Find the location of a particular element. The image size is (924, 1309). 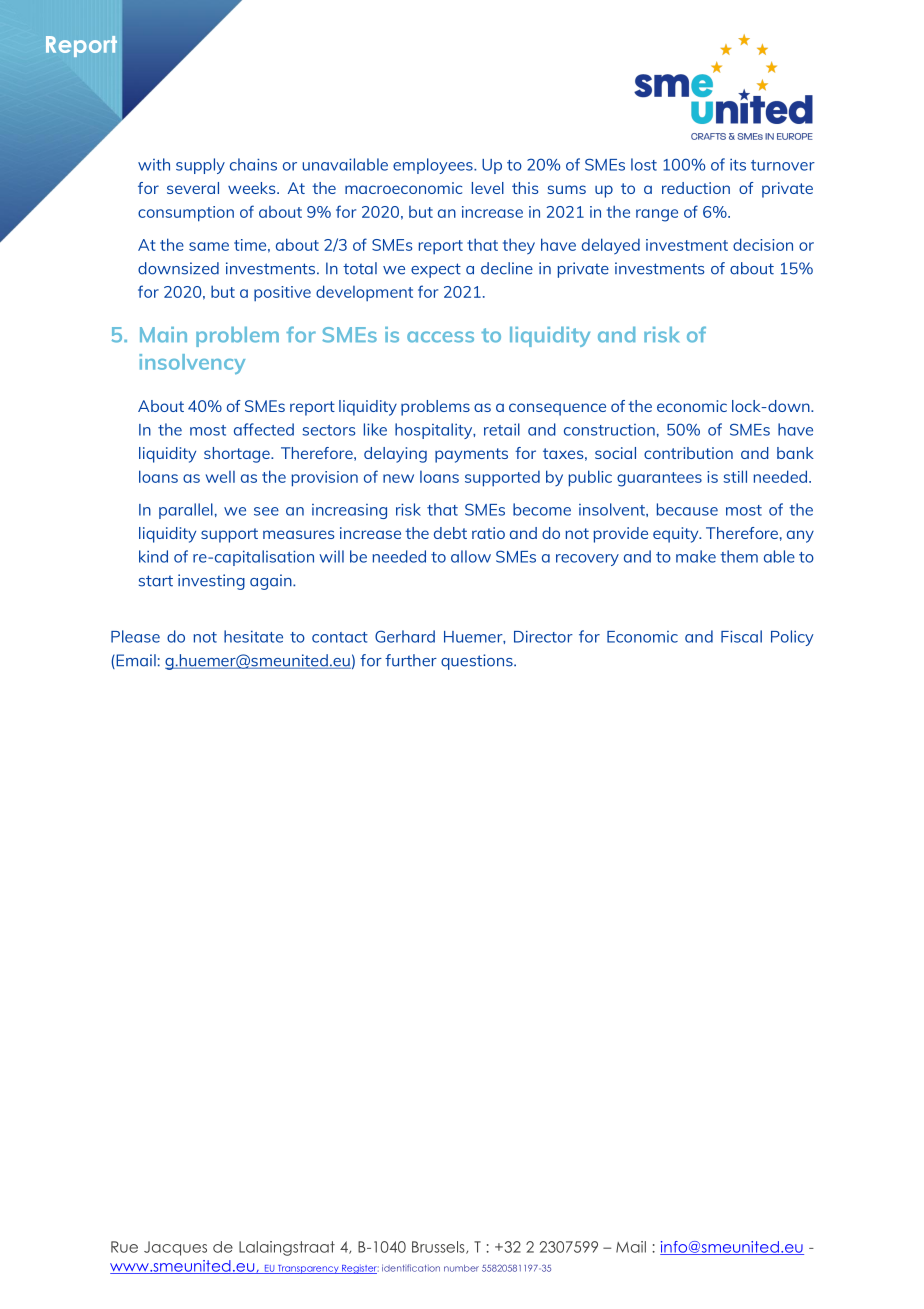

Fiscal is located at coordinates (741, 636).
